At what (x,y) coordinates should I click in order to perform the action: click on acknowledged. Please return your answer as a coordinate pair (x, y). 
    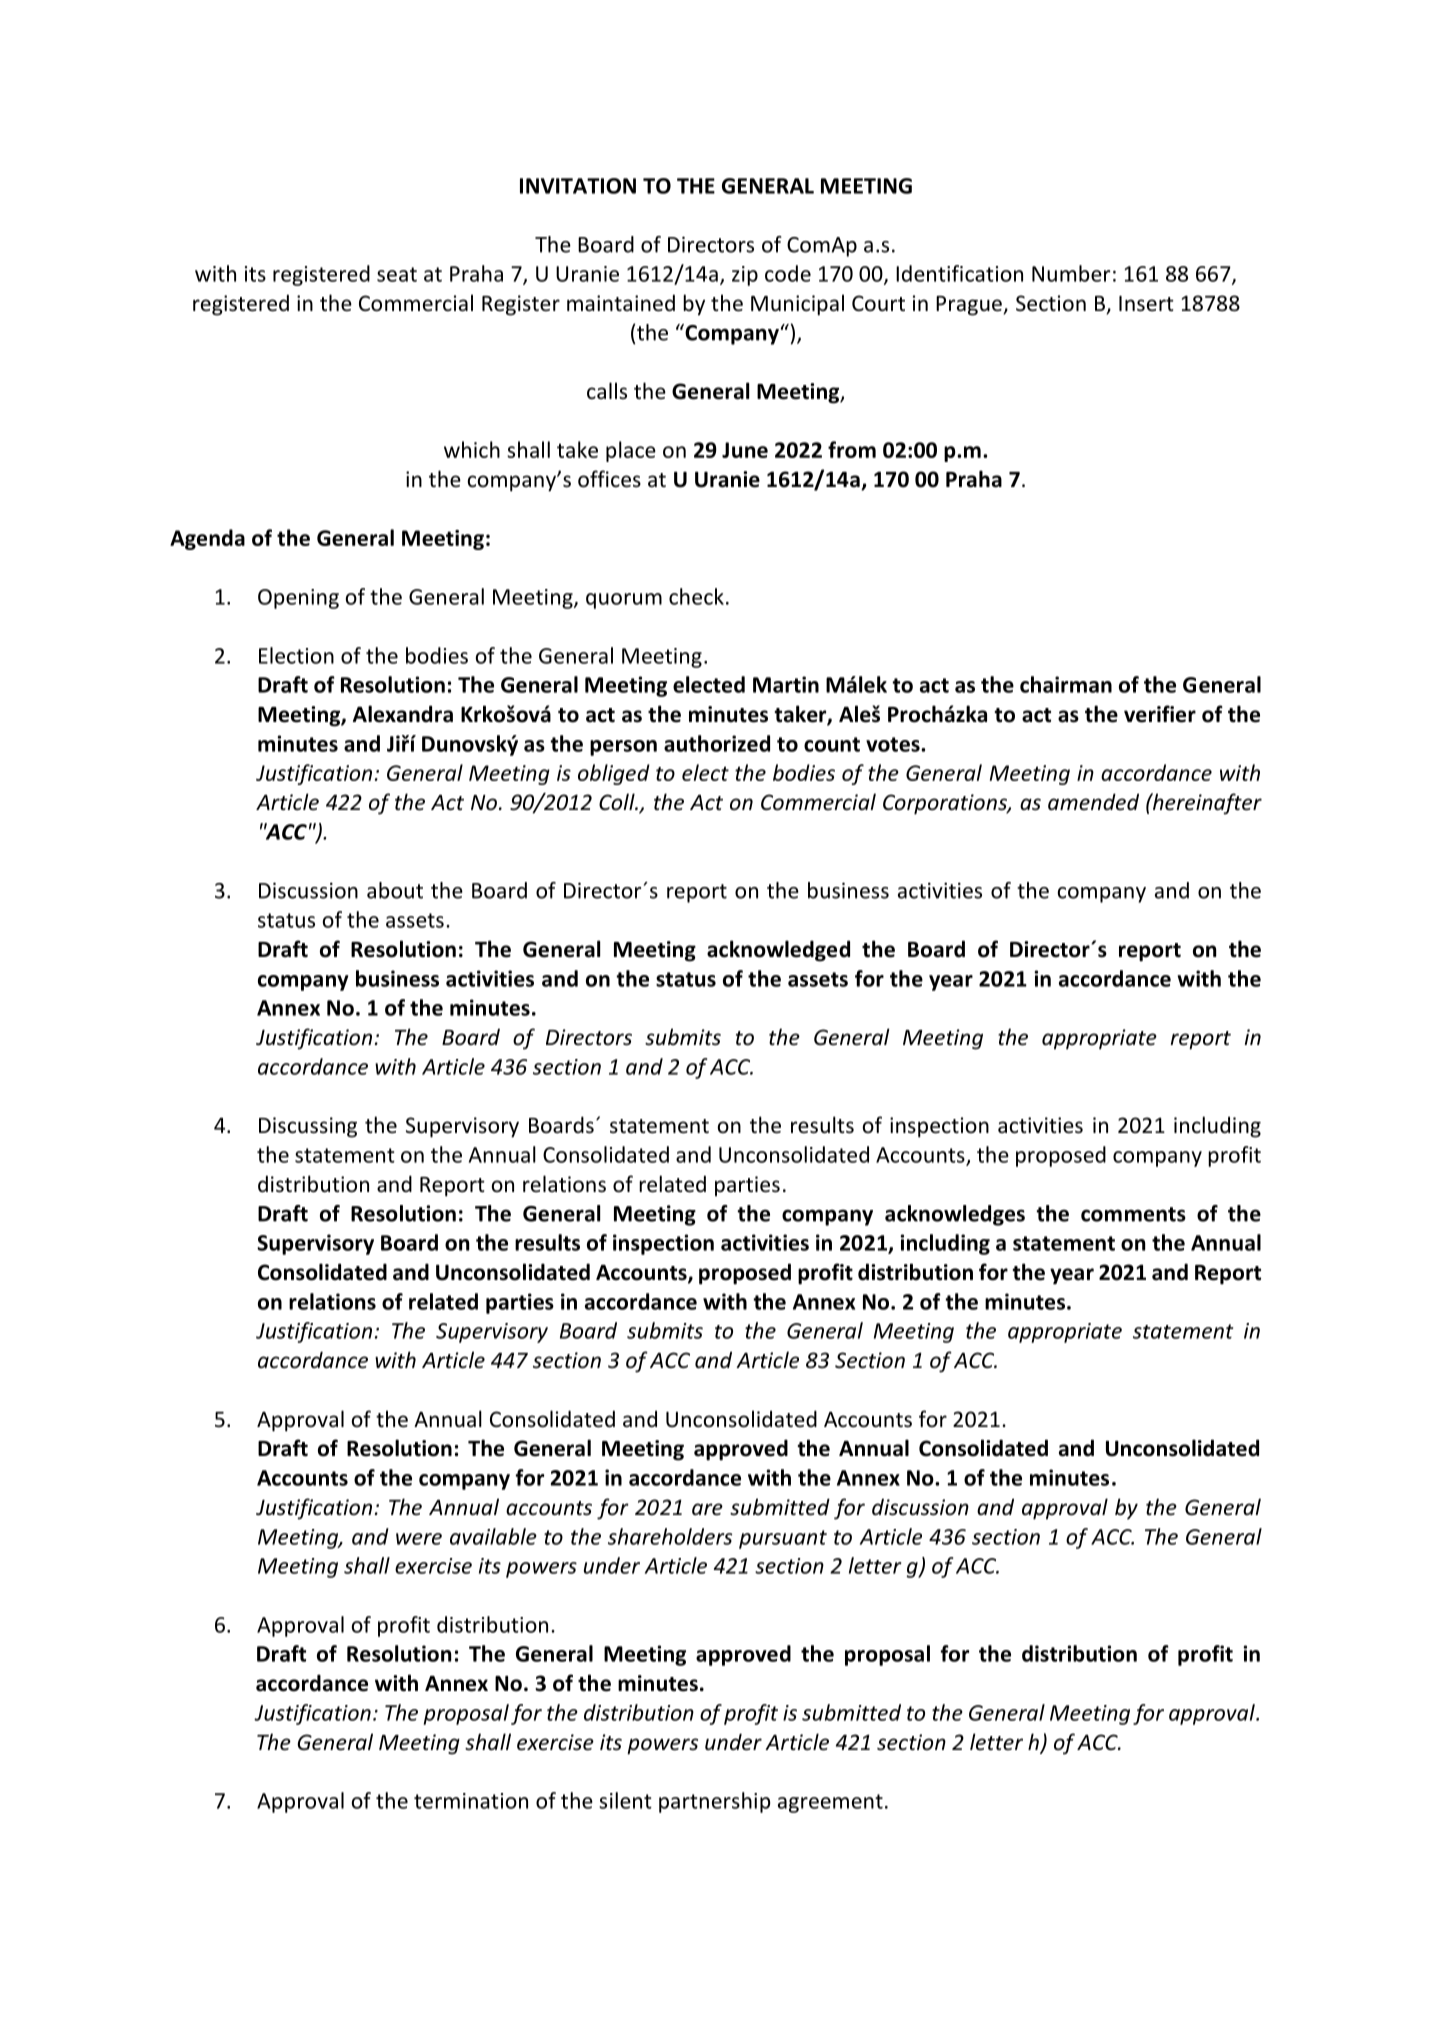
    Looking at the image, I should click on (778, 951).
